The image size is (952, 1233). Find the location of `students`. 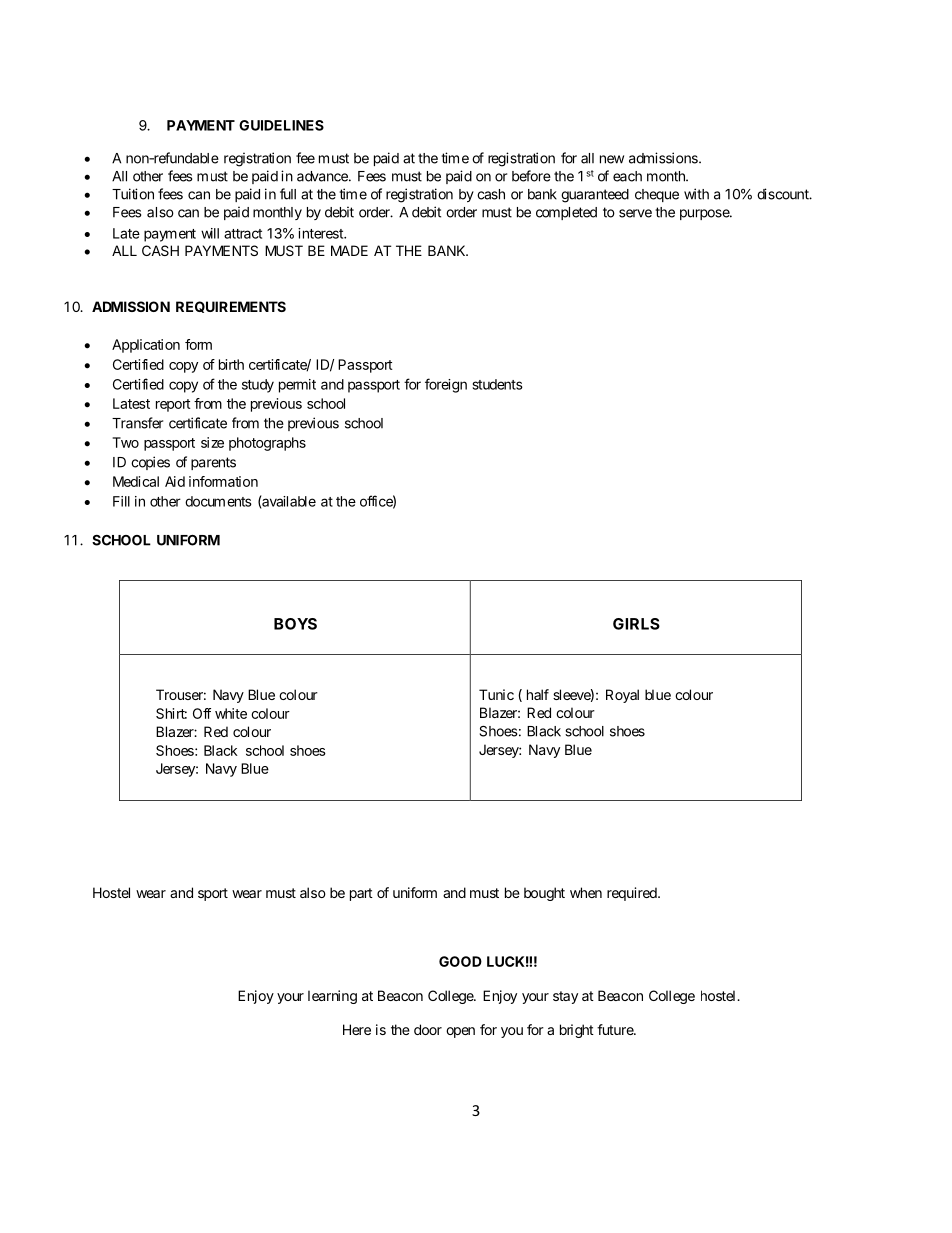

students is located at coordinates (498, 384).
